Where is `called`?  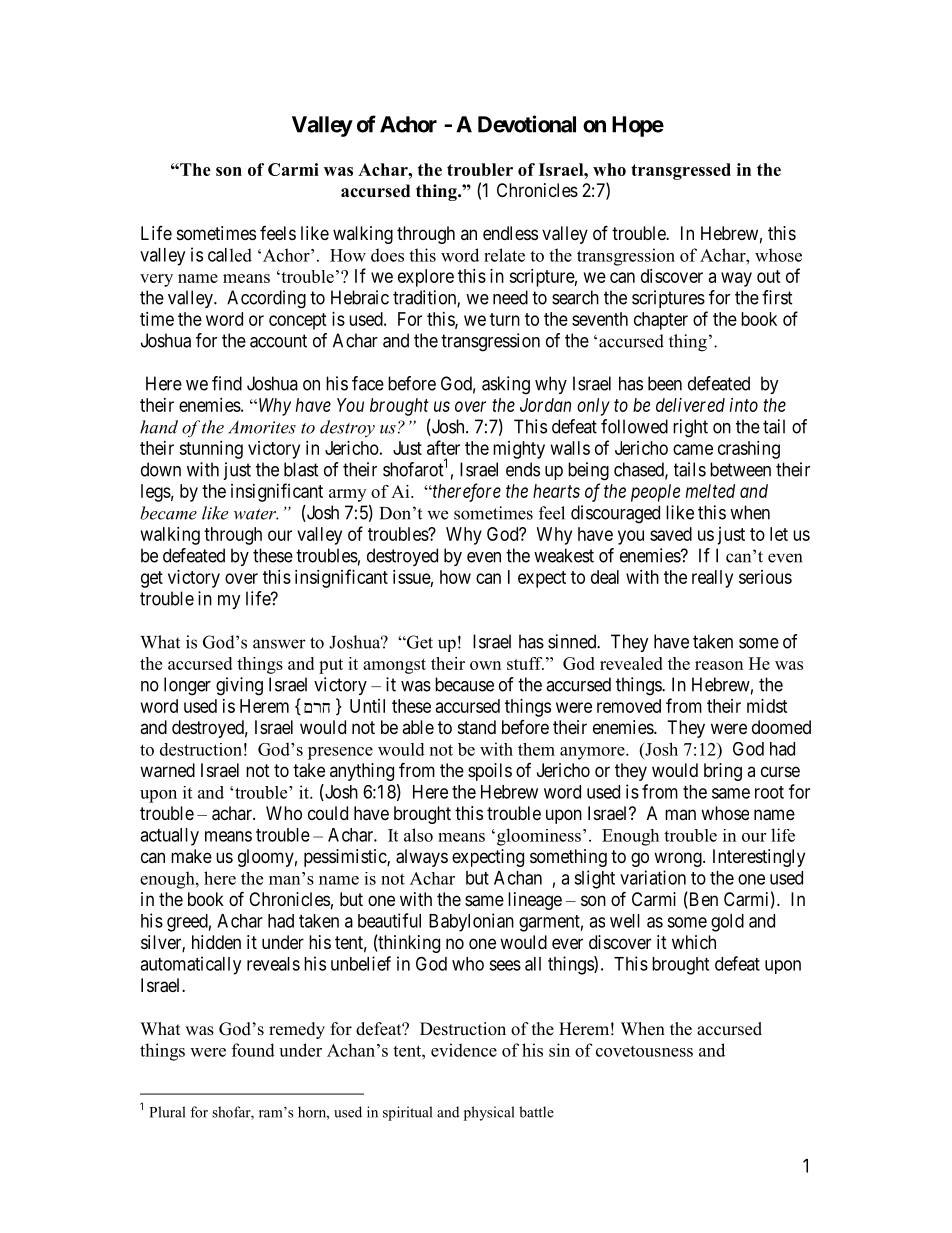
called is located at coordinates (230, 255).
